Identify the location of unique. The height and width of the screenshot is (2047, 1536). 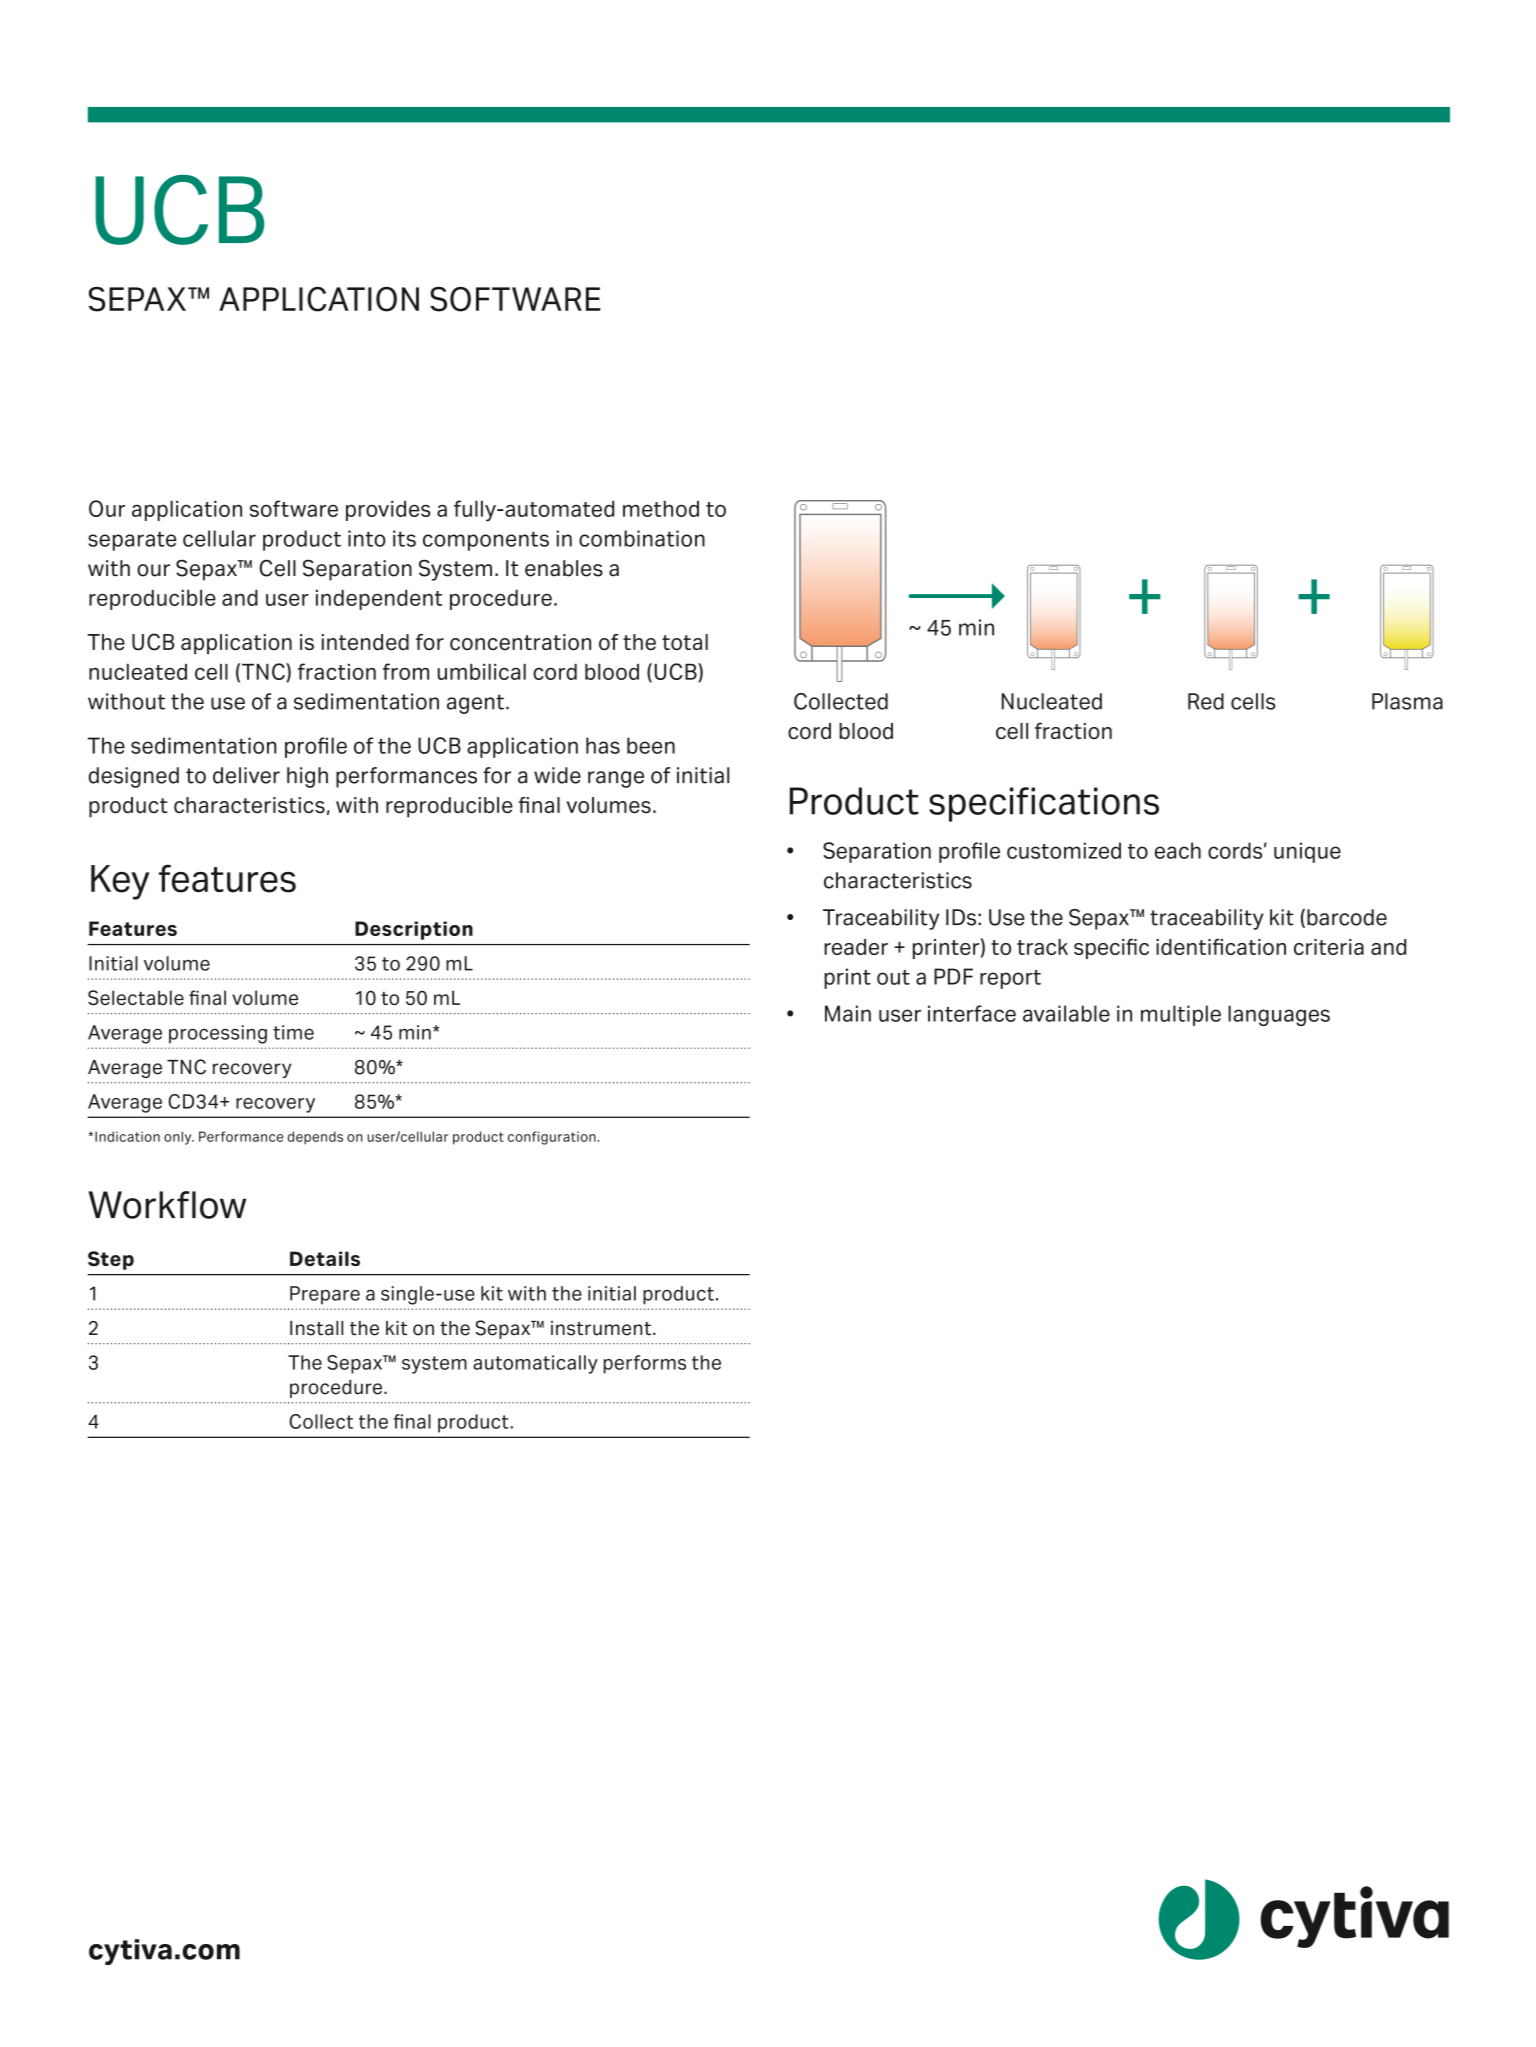
(1307, 852).
